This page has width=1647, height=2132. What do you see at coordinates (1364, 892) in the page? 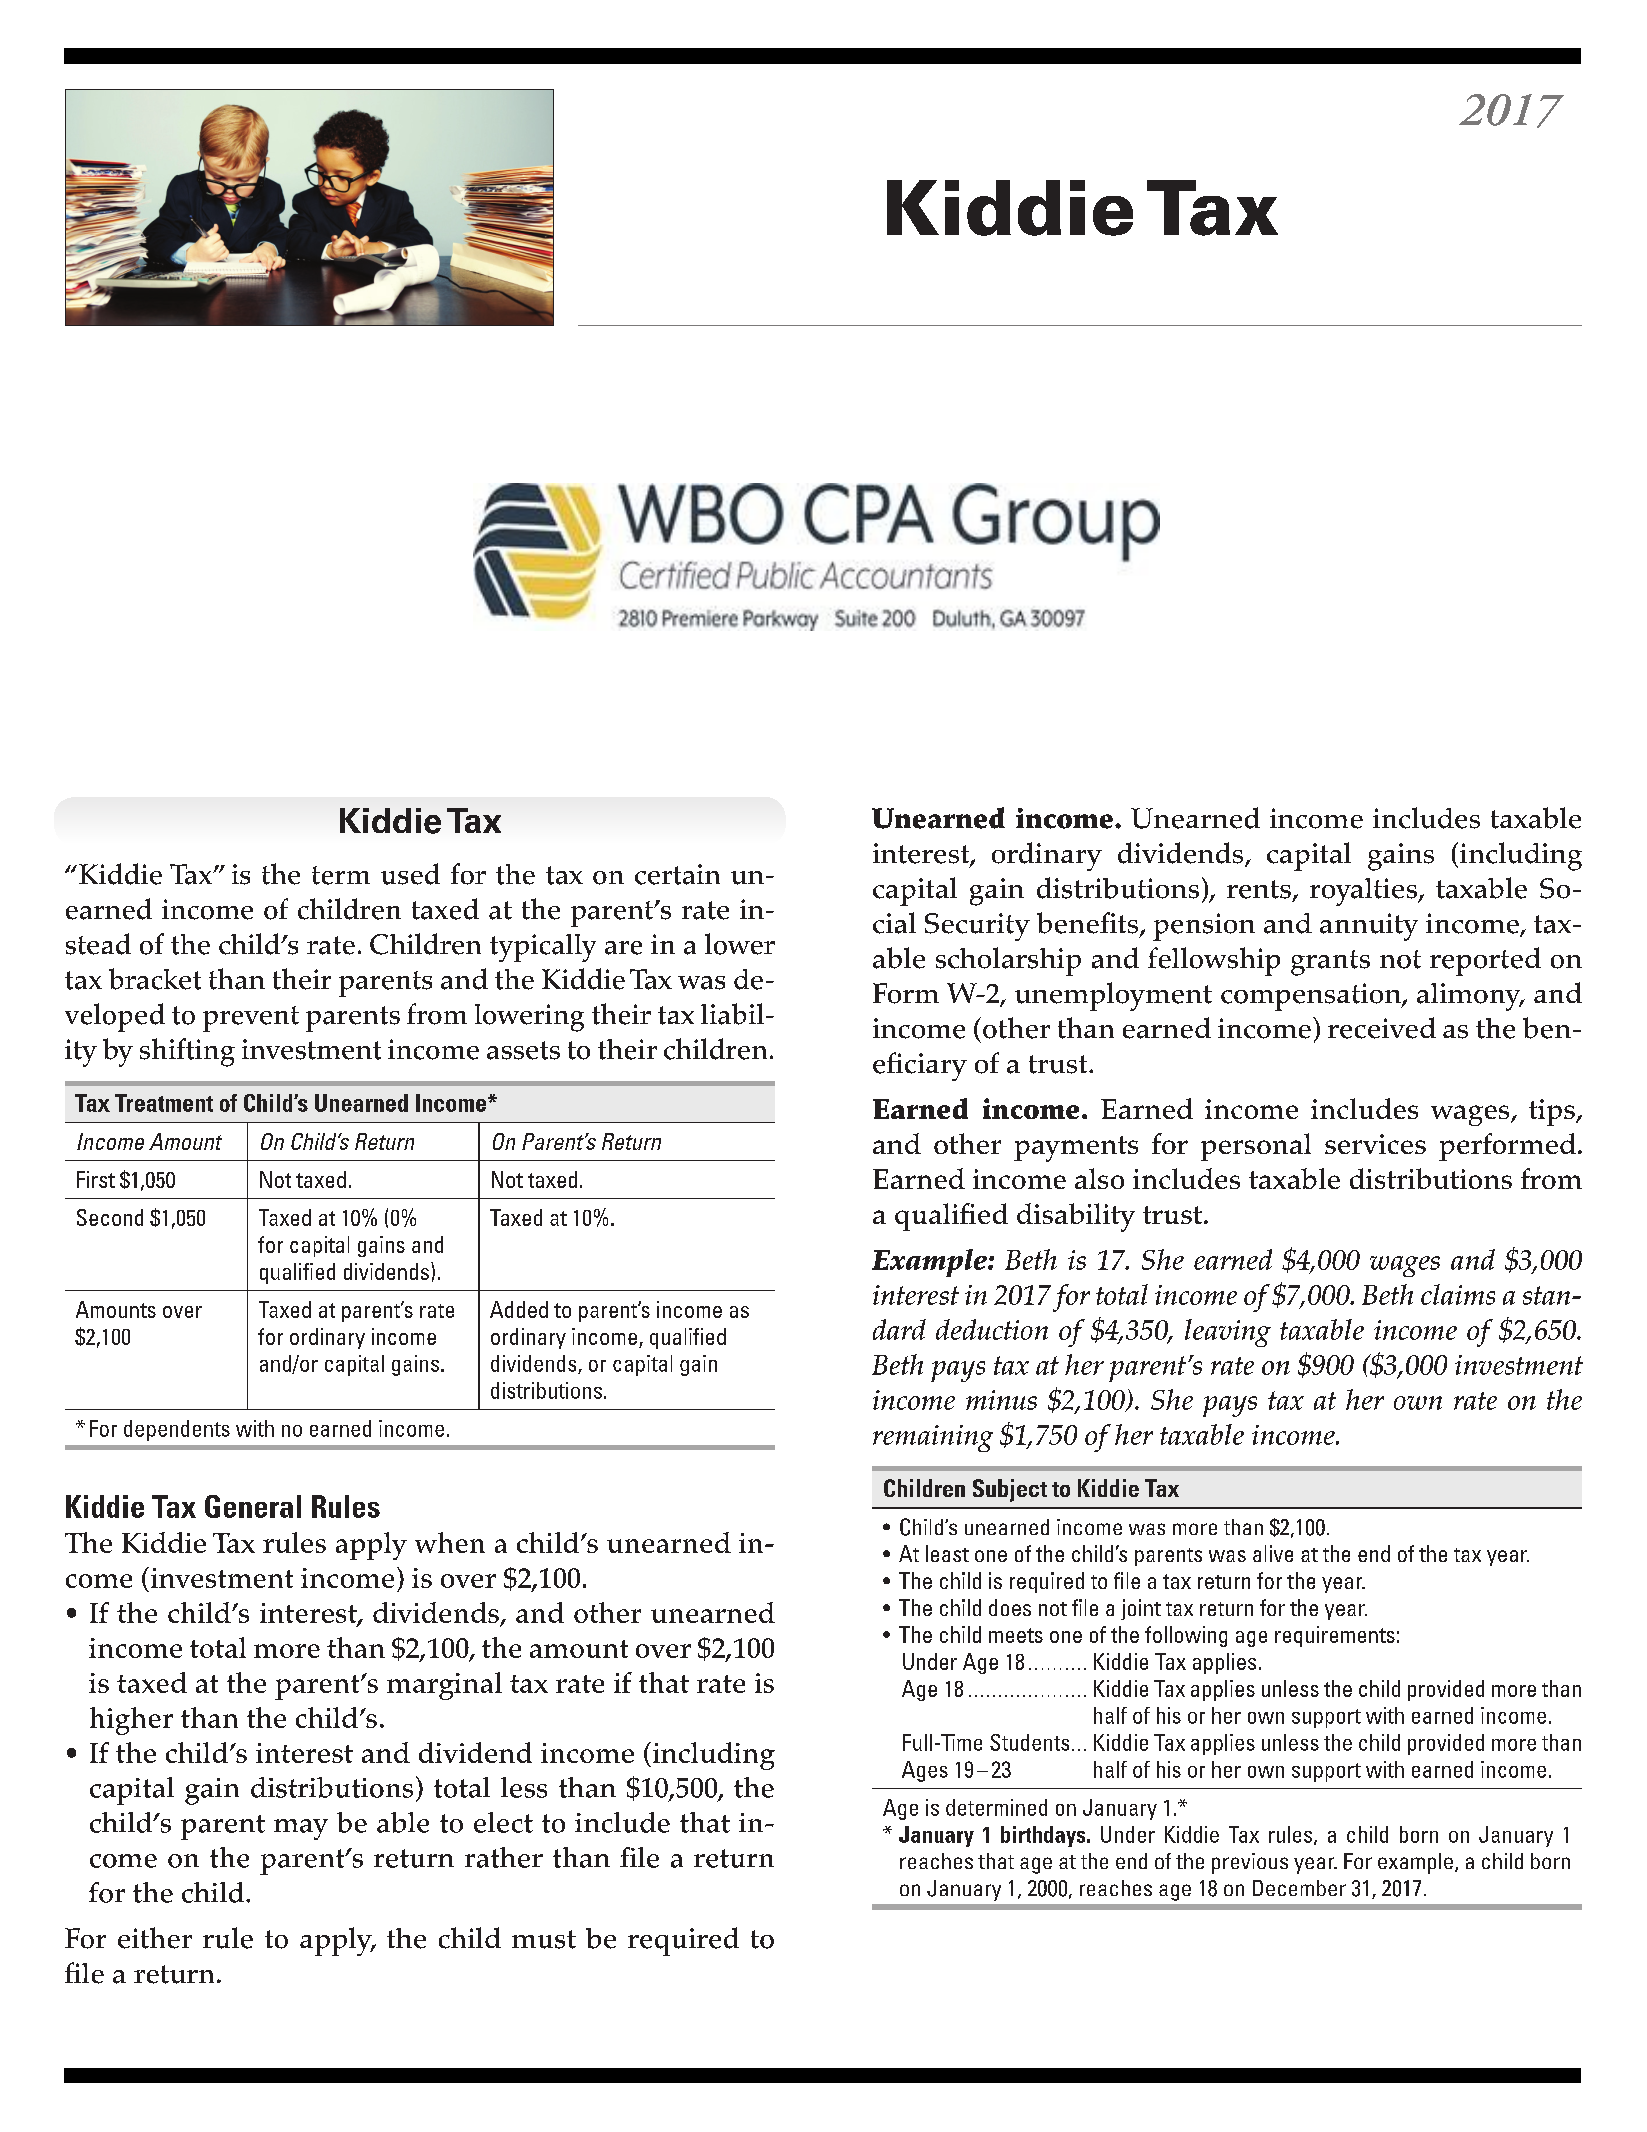
I see `royalties` at bounding box center [1364, 892].
